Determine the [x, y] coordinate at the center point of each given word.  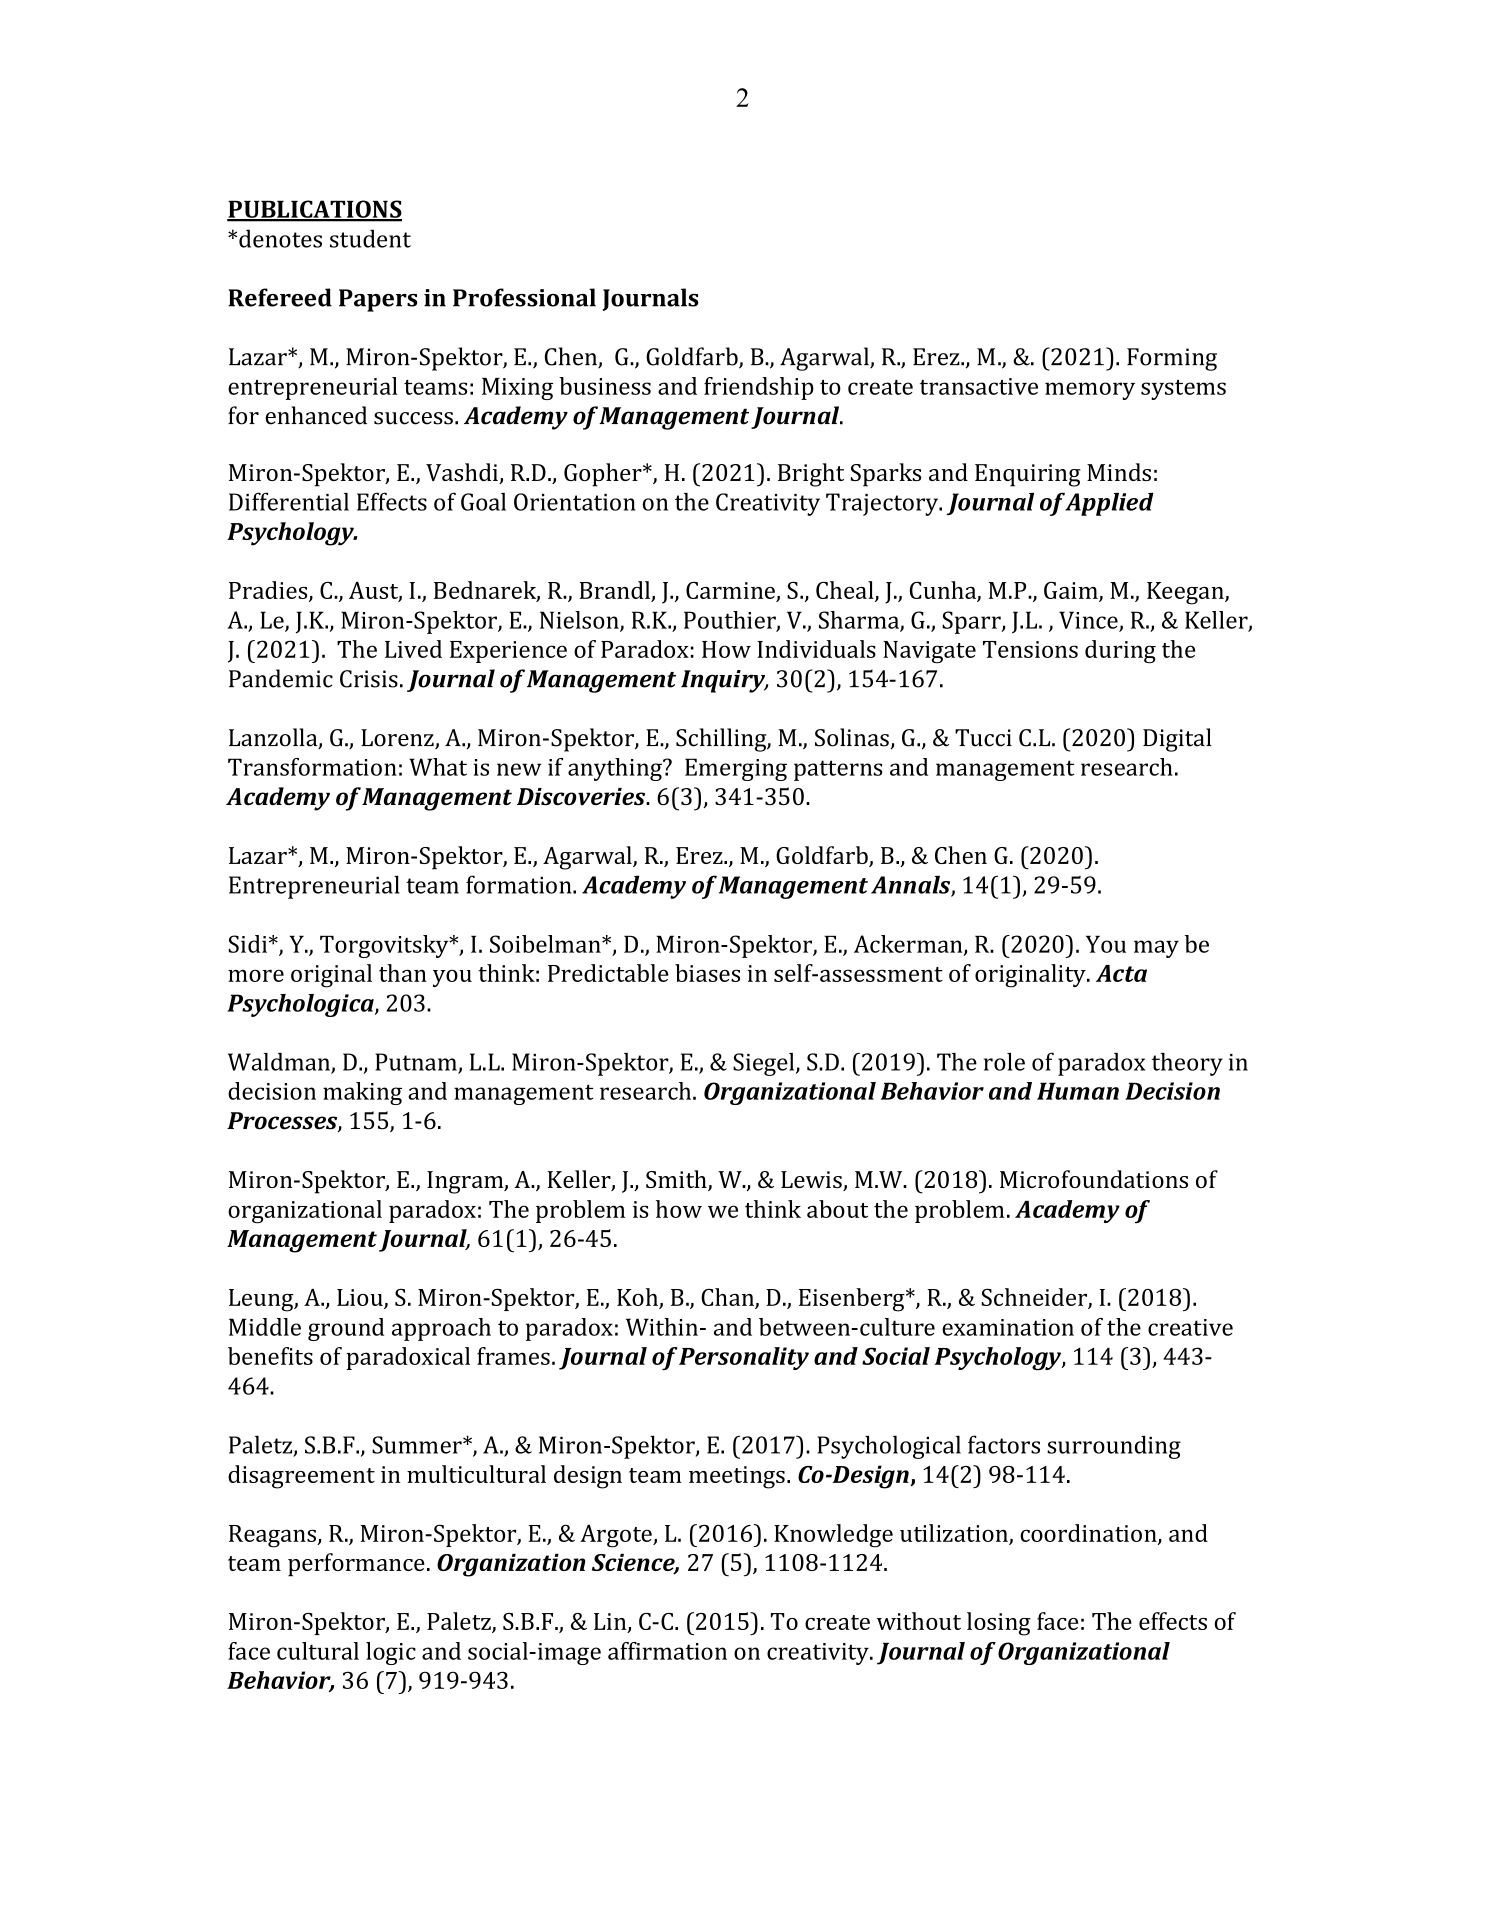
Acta [1121, 973]
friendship [759, 388]
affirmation [667, 1651]
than [403, 973]
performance [356, 1565]
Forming [1172, 359]
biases [707, 973]
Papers [378, 300]
